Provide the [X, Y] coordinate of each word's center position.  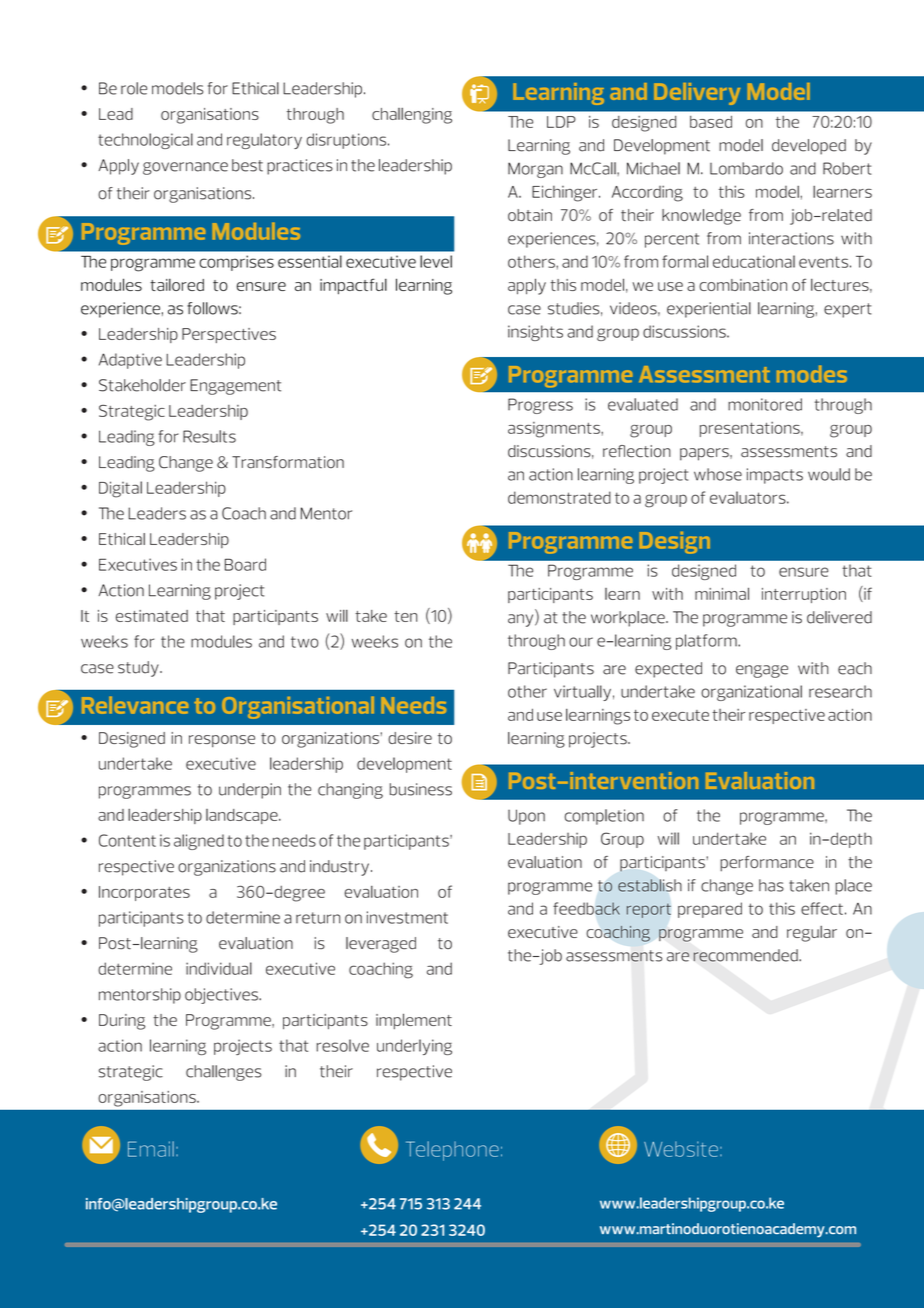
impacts [775, 476]
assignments [555, 430]
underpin [250, 791]
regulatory [264, 141]
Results [209, 436]
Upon [526, 817]
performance [767, 864]
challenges [223, 1073]
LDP [561, 122]
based [711, 122]
